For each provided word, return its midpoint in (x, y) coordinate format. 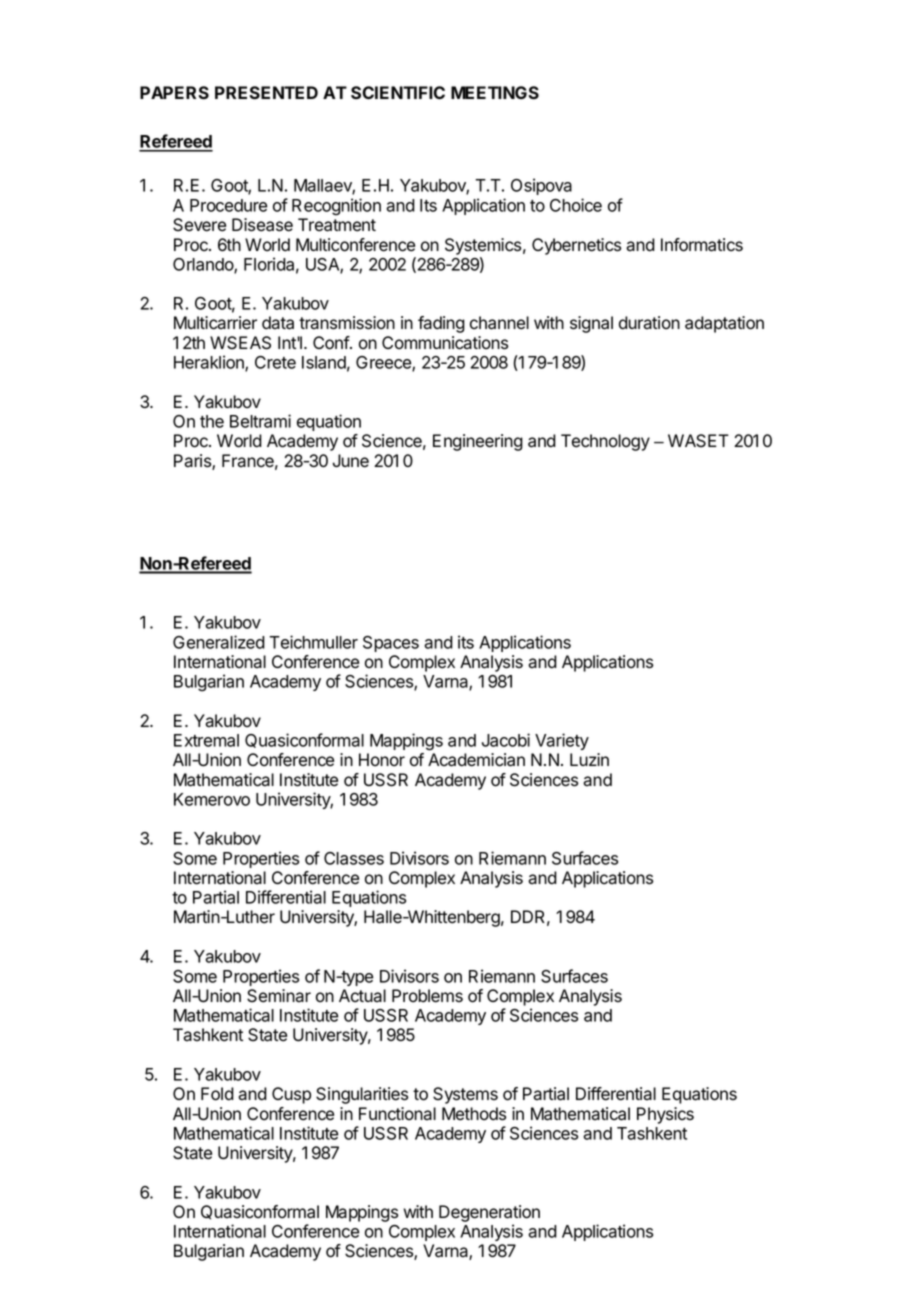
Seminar (279, 996)
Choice (576, 205)
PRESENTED (266, 93)
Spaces (391, 644)
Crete (275, 362)
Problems (427, 996)
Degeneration (489, 1213)
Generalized (219, 642)
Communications (445, 343)
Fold (217, 1094)
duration (649, 323)
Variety (562, 741)
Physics (665, 1115)
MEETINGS (495, 93)
